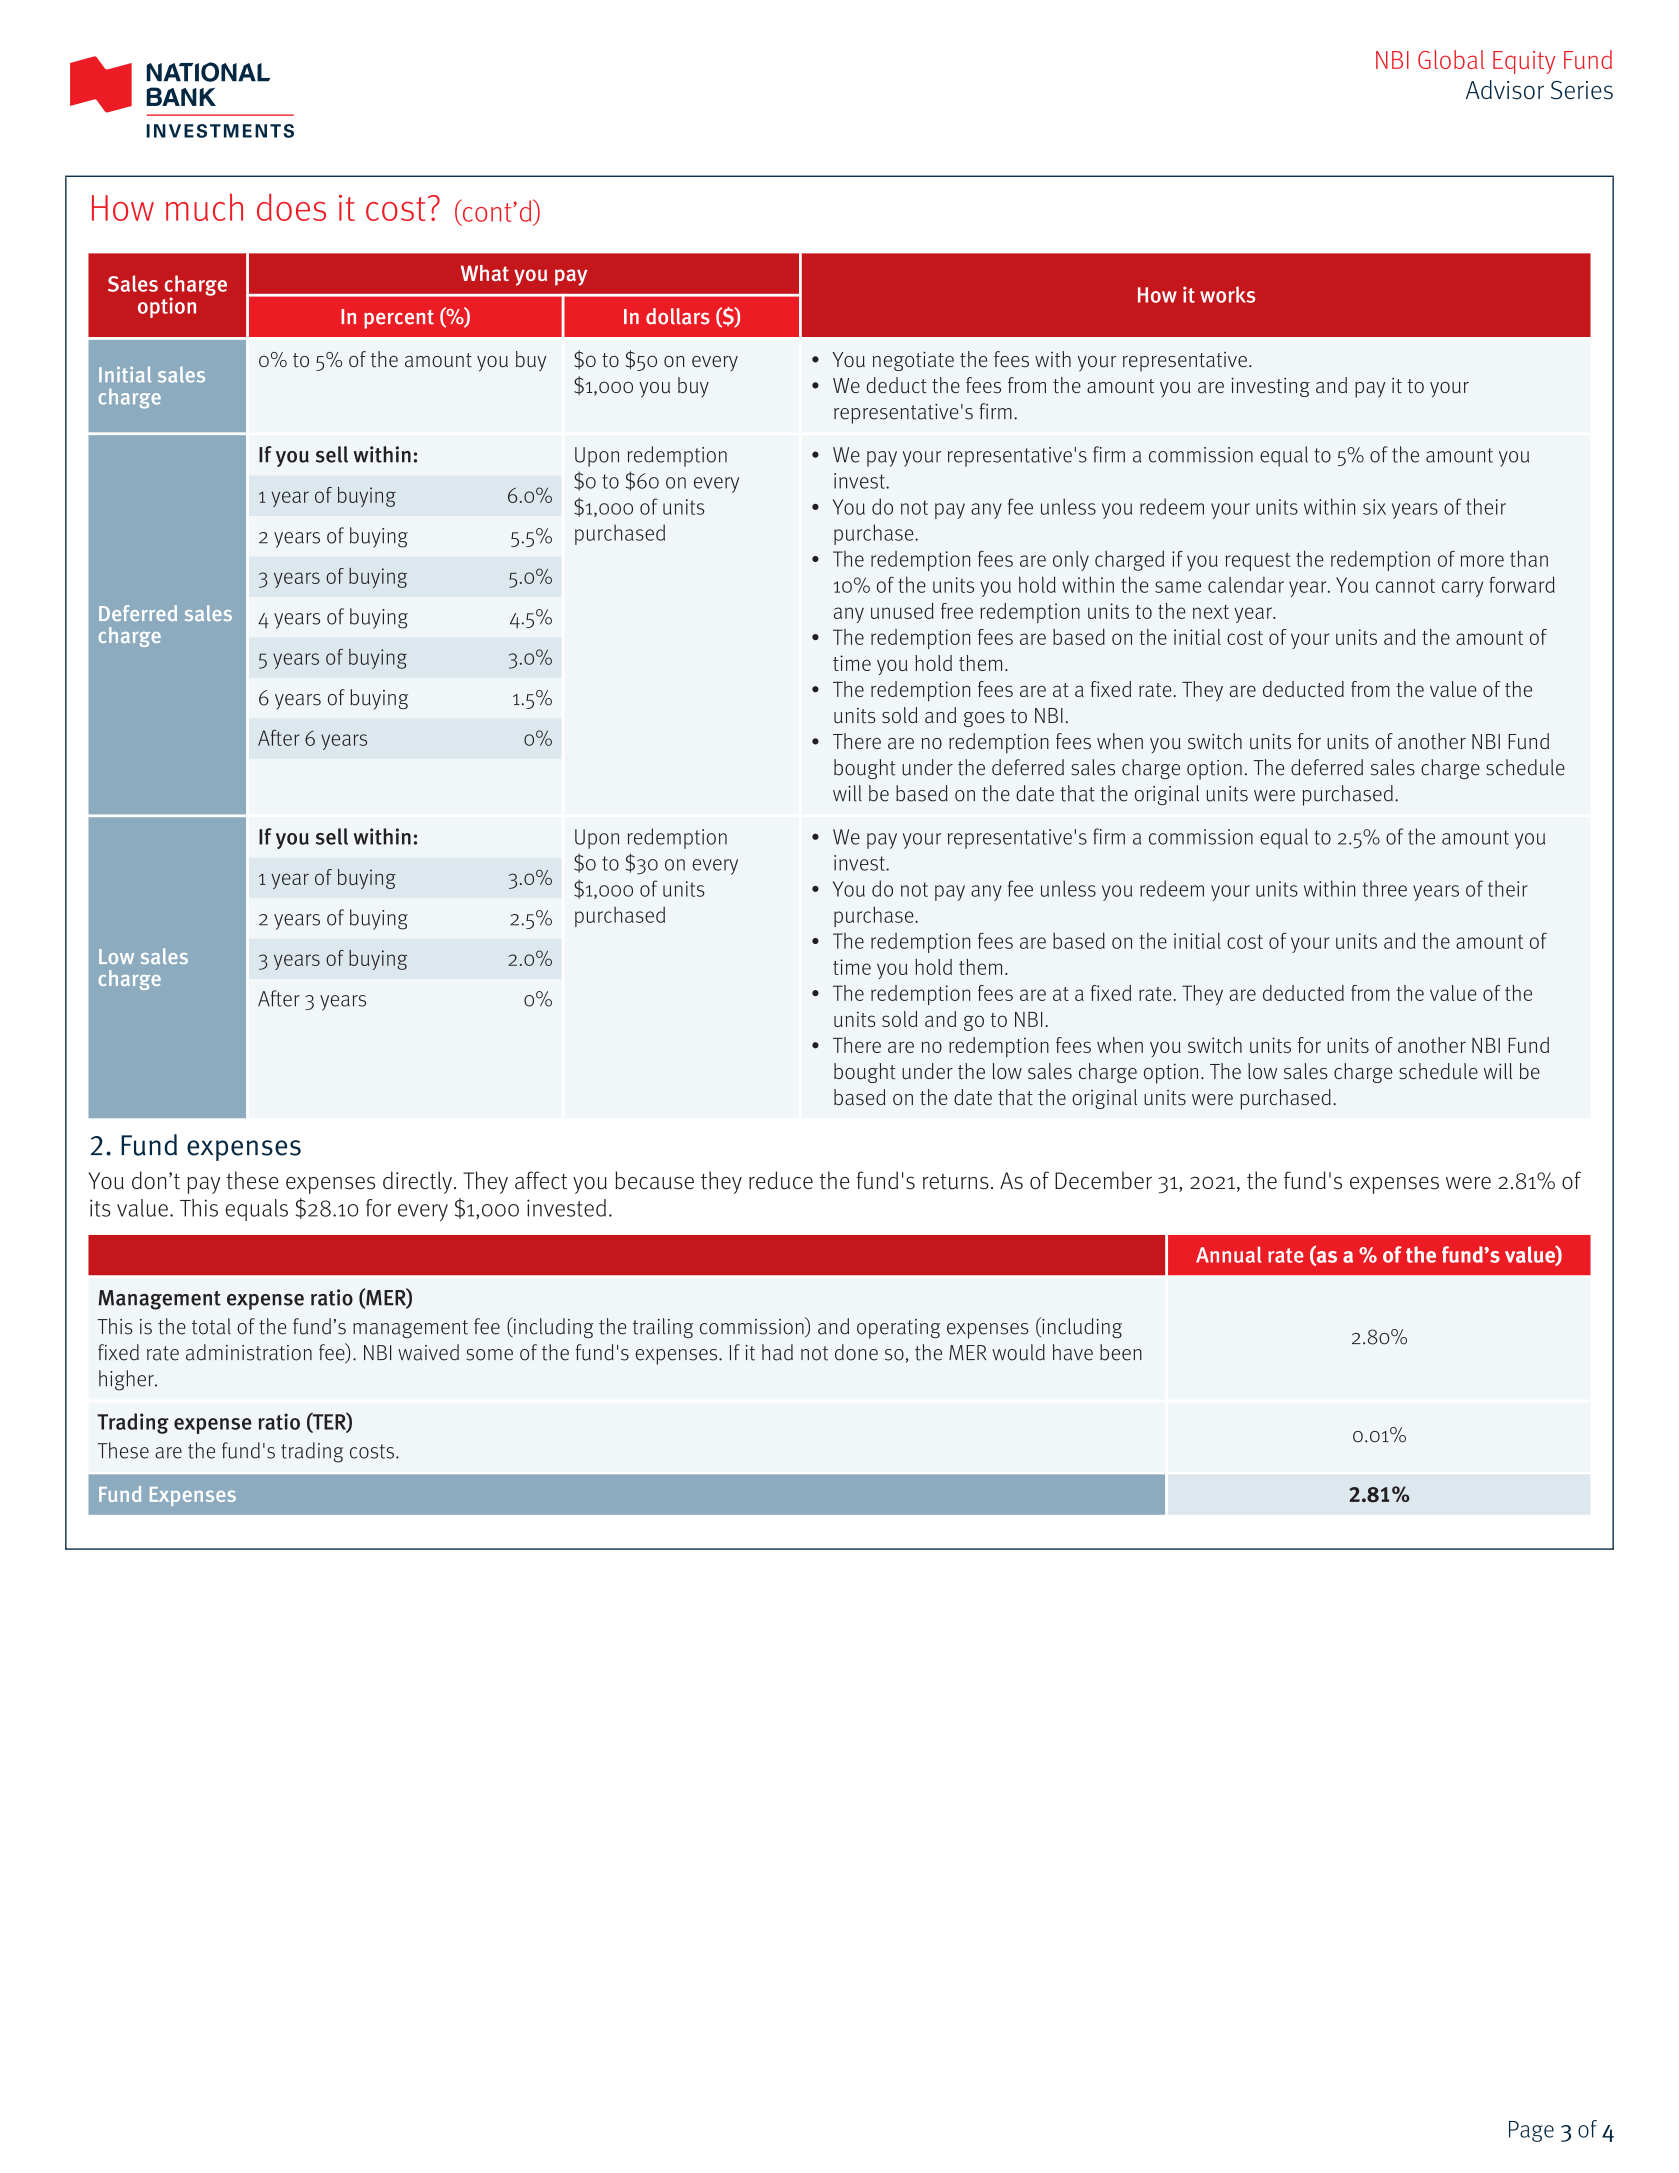 The width and height of the page is (1679, 2173). Describe the element at coordinates (678, 316) in the page. I see `dollars` at that location.
